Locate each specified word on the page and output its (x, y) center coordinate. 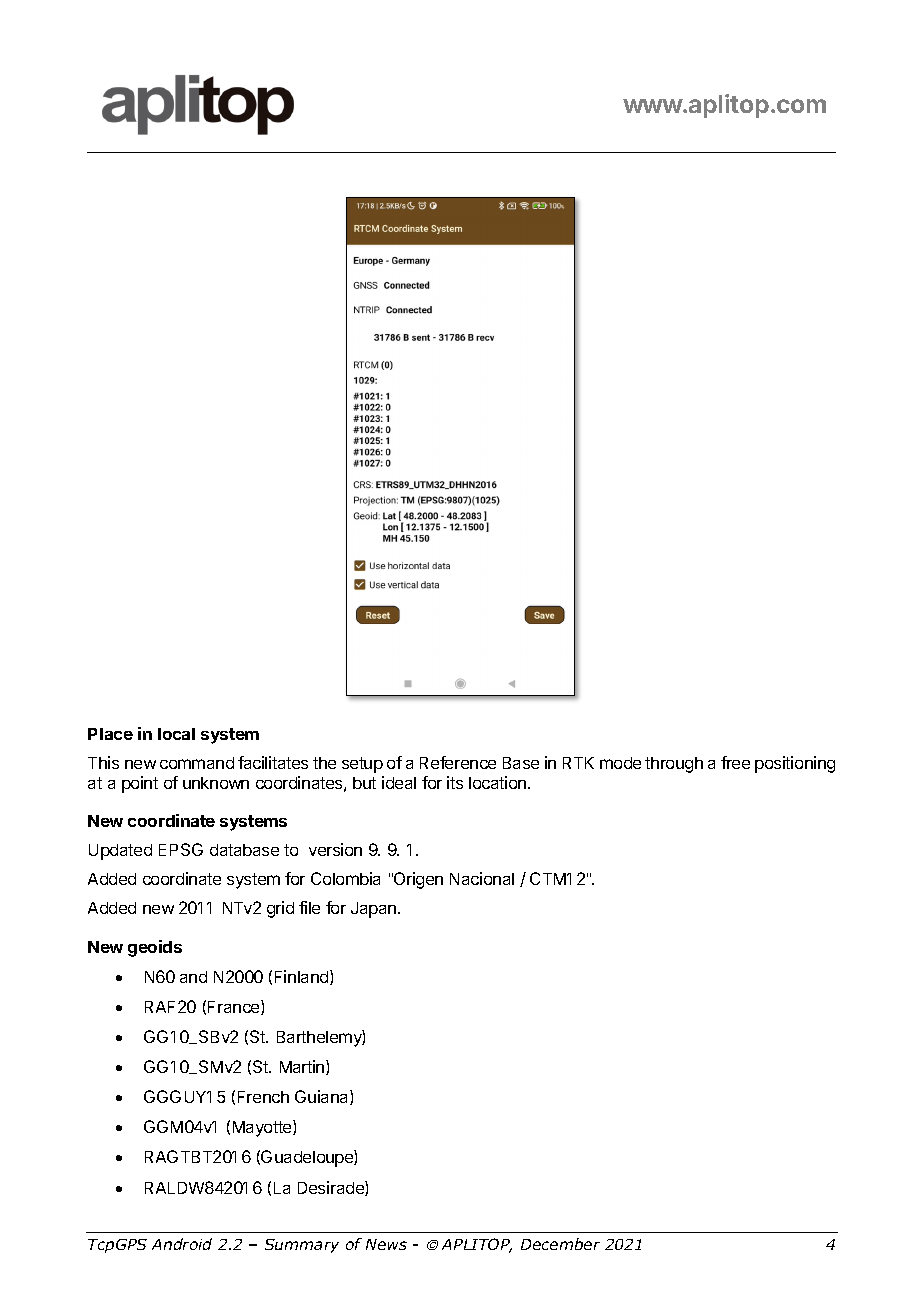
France (235, 1007)
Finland (303, 977)
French (263, 1097)
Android (182, 1244)
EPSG (181, 849)
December (560, 1244)
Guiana (323, 1097)
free (735, 762)
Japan (375, 910)
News (386, 1244)
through (674, 765)
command (197, 763)
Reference (458, 762)
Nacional (482, 878)
